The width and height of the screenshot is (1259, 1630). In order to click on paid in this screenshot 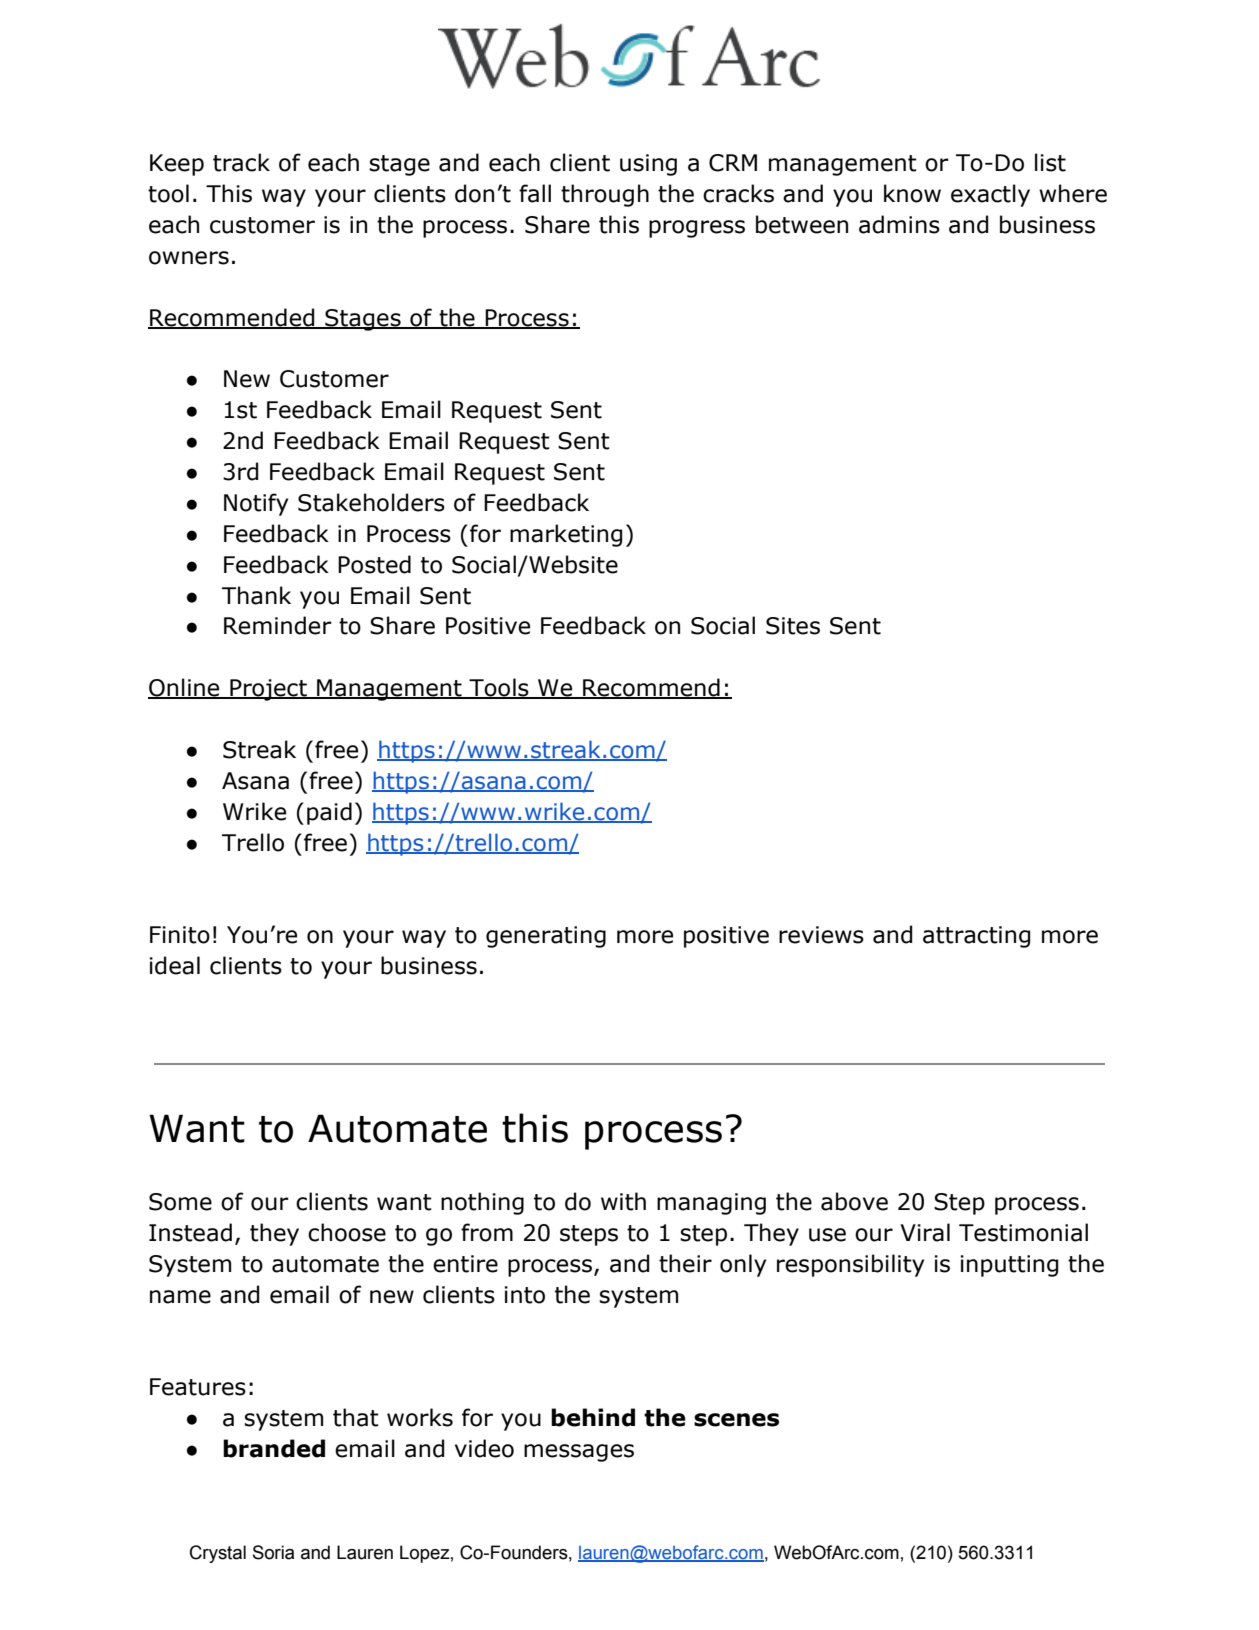, I will do `click(329, 813)`.
